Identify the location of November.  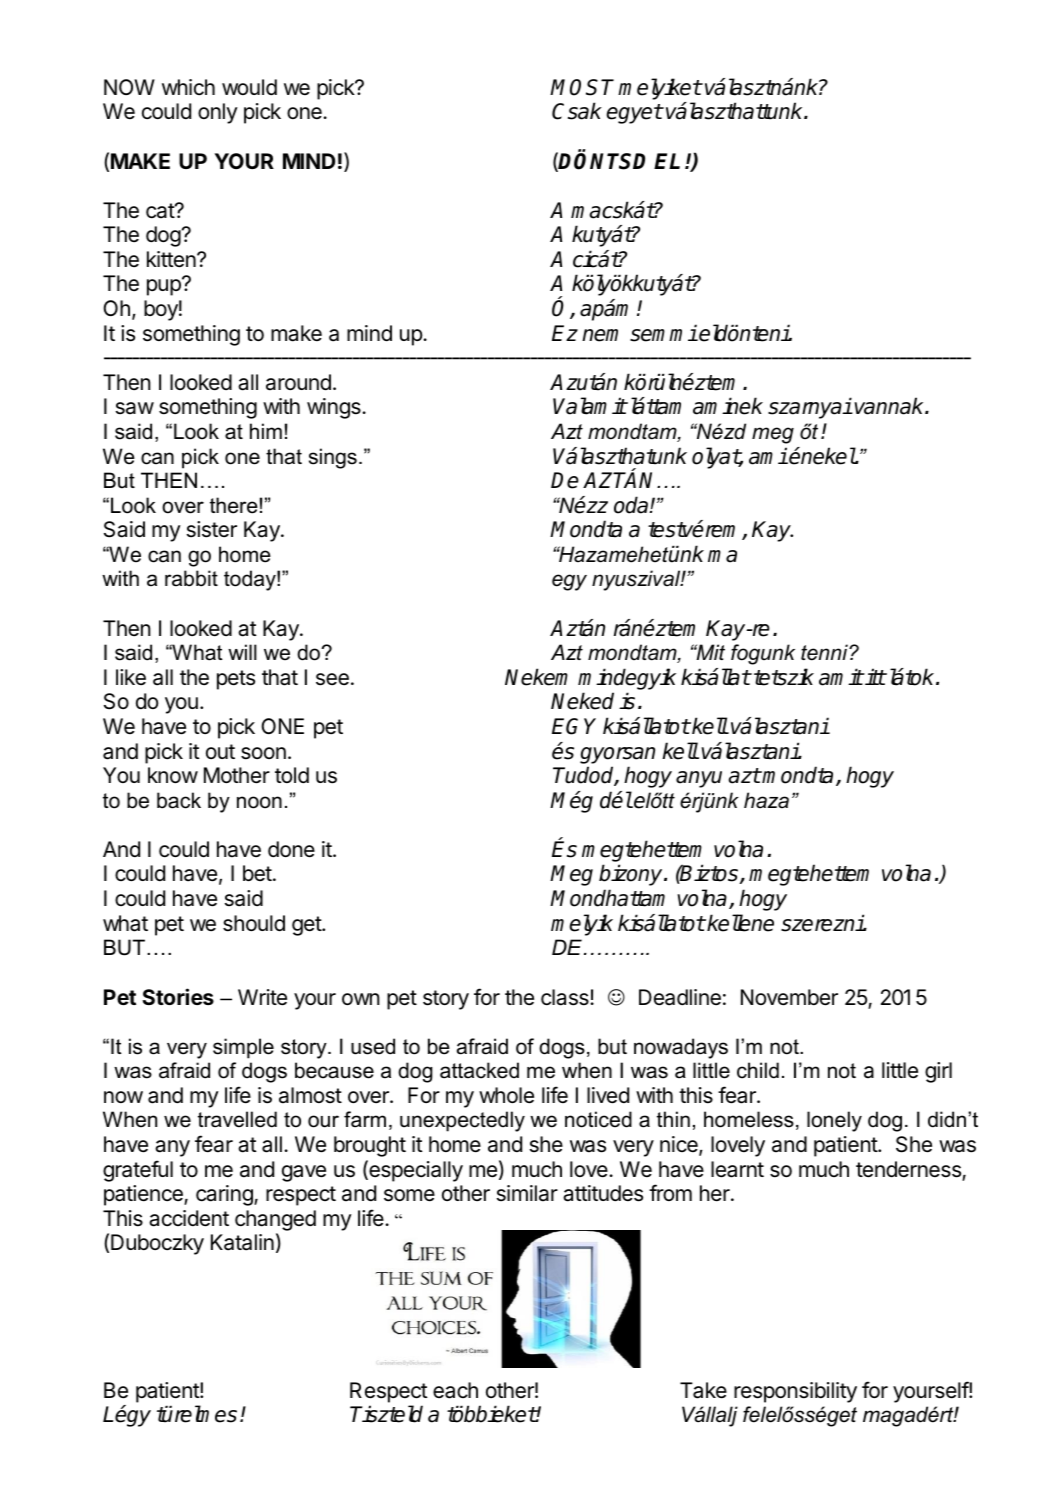
(789, 997).
